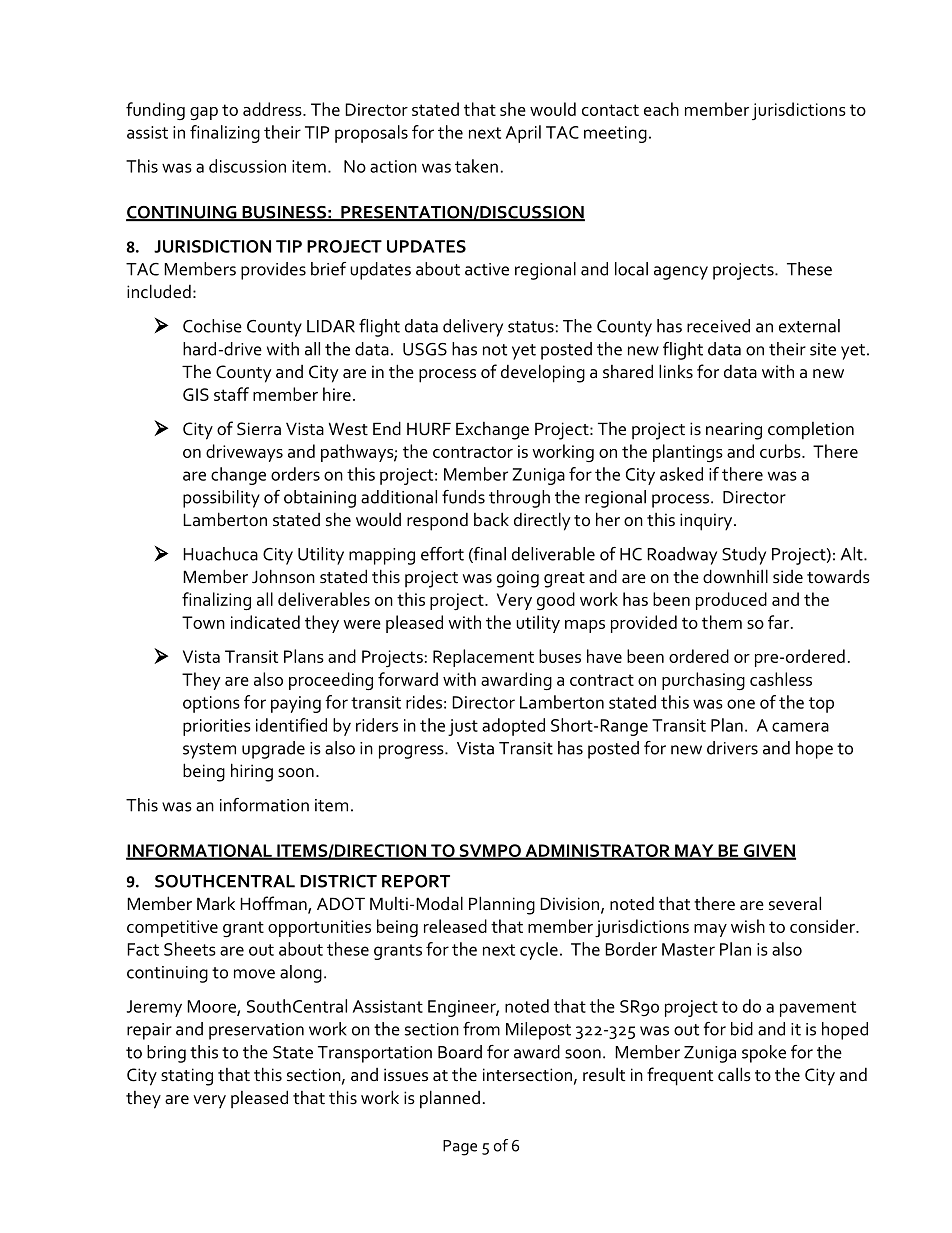  Describe the element at coordinates (523, 134) in the screenshot. I see `April` at that location.
